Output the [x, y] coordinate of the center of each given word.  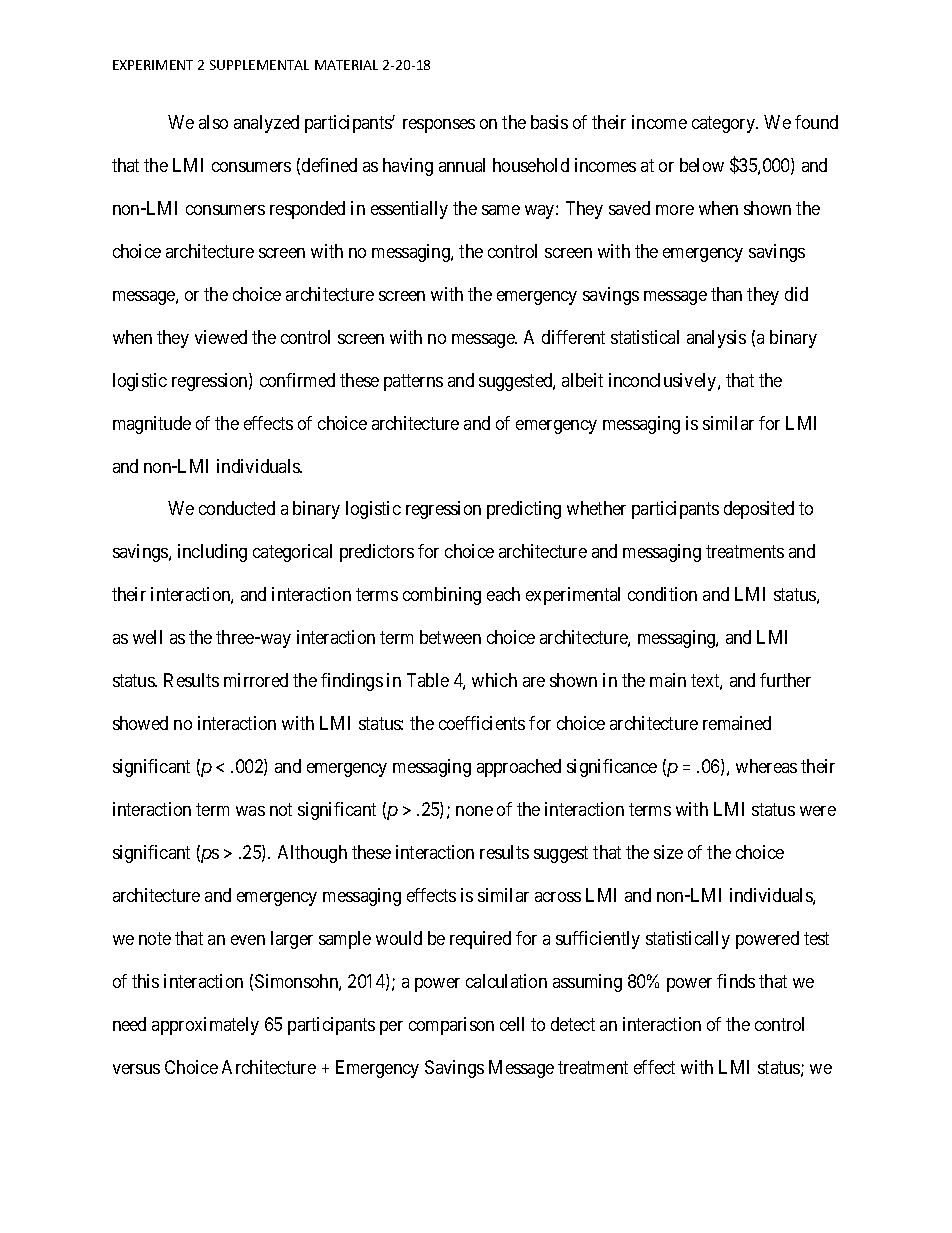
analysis [716, 339]
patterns [413, 382]
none [474, 811]
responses [439, 126]
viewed [221, 337]
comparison [451, 1026]
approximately [205, 1026]
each [503, 594]
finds [736, 981]
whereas [766, 766]
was [250, 811]
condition [662, 594]
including [212, 553]
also [213, 122]
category [724, 124]
